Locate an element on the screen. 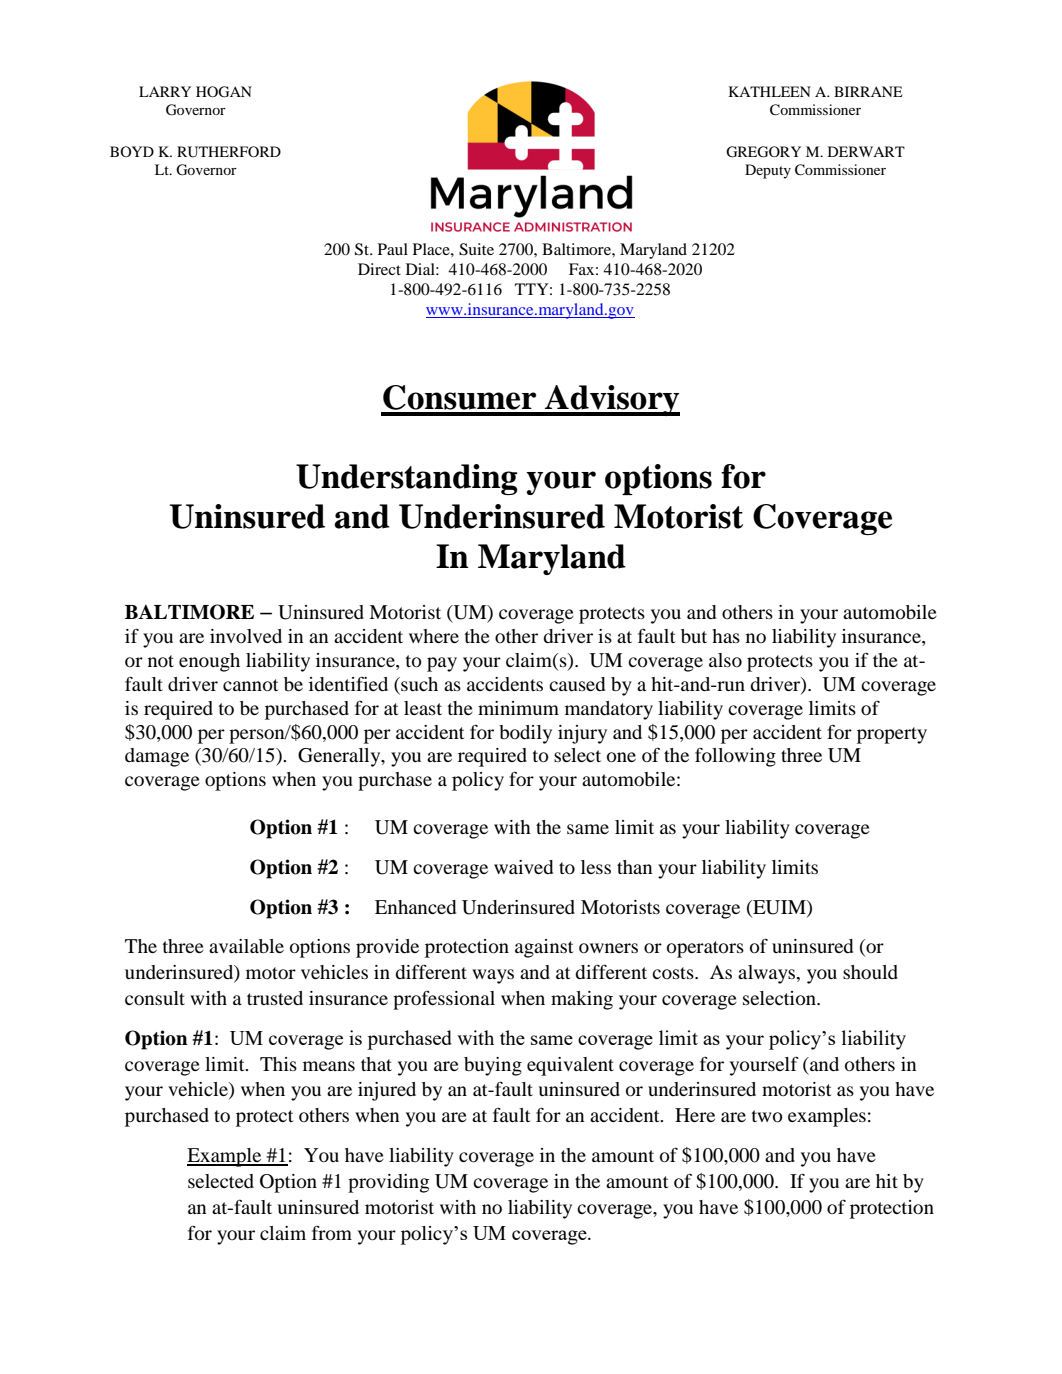  RUTHERFORD is located at coordinates (229, 152).
